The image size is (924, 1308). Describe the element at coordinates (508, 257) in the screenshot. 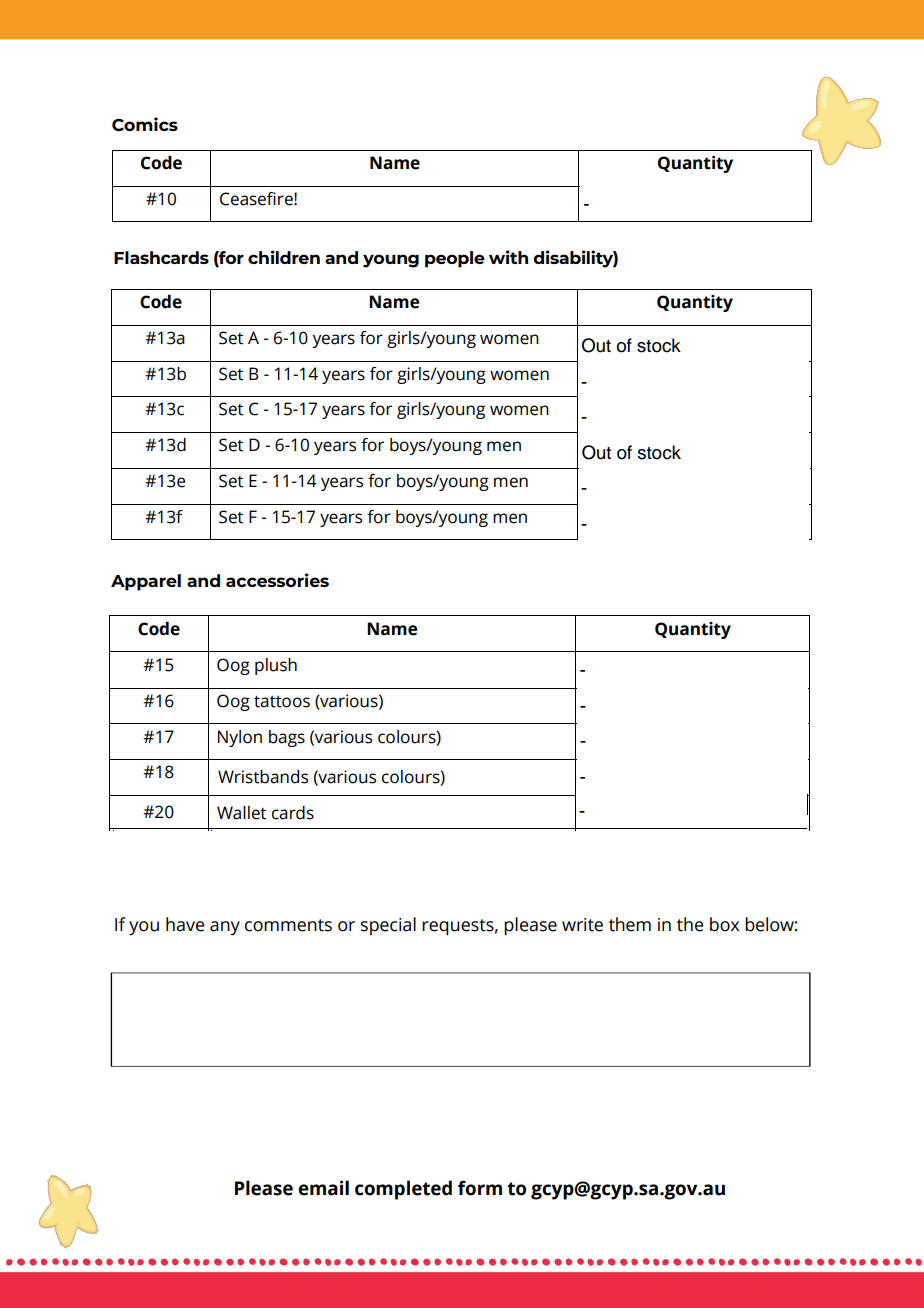

I see `with` at that location.
